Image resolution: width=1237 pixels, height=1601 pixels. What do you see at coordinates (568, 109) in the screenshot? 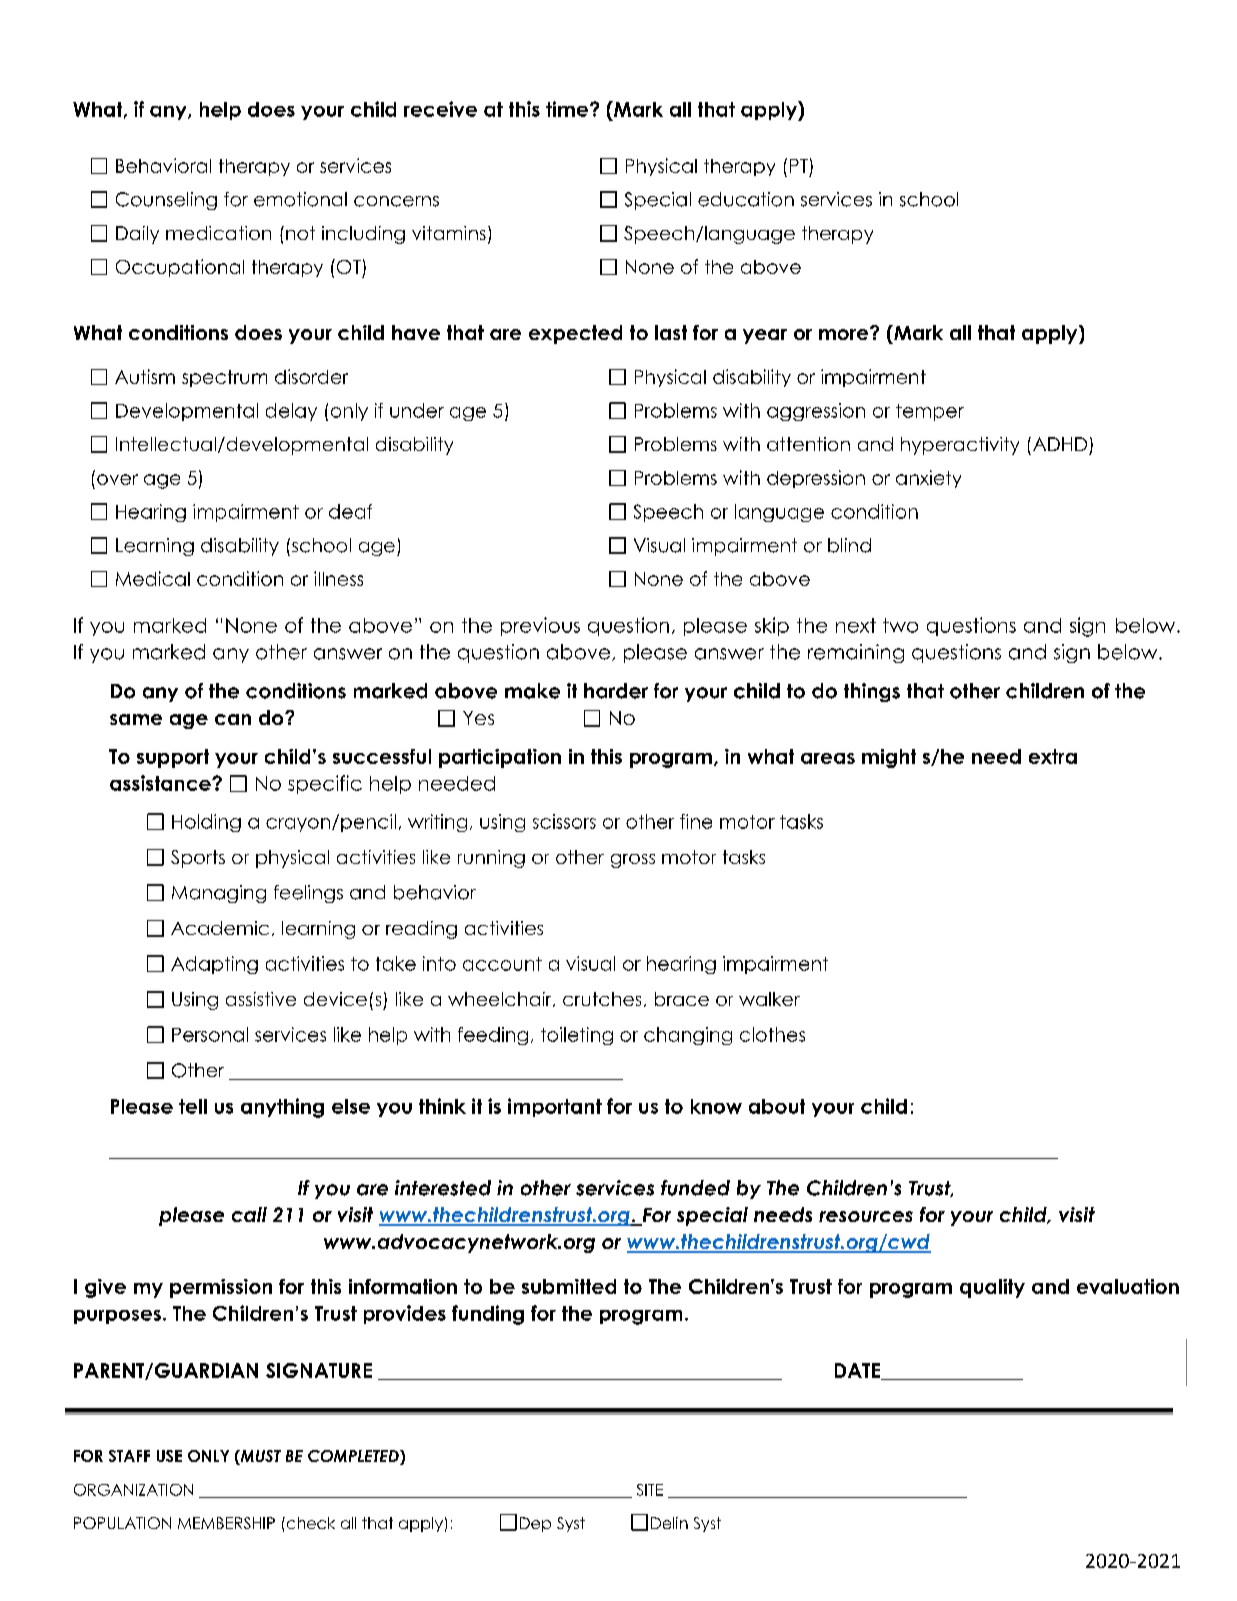
I see `time` at bounding box center [568, 109].
